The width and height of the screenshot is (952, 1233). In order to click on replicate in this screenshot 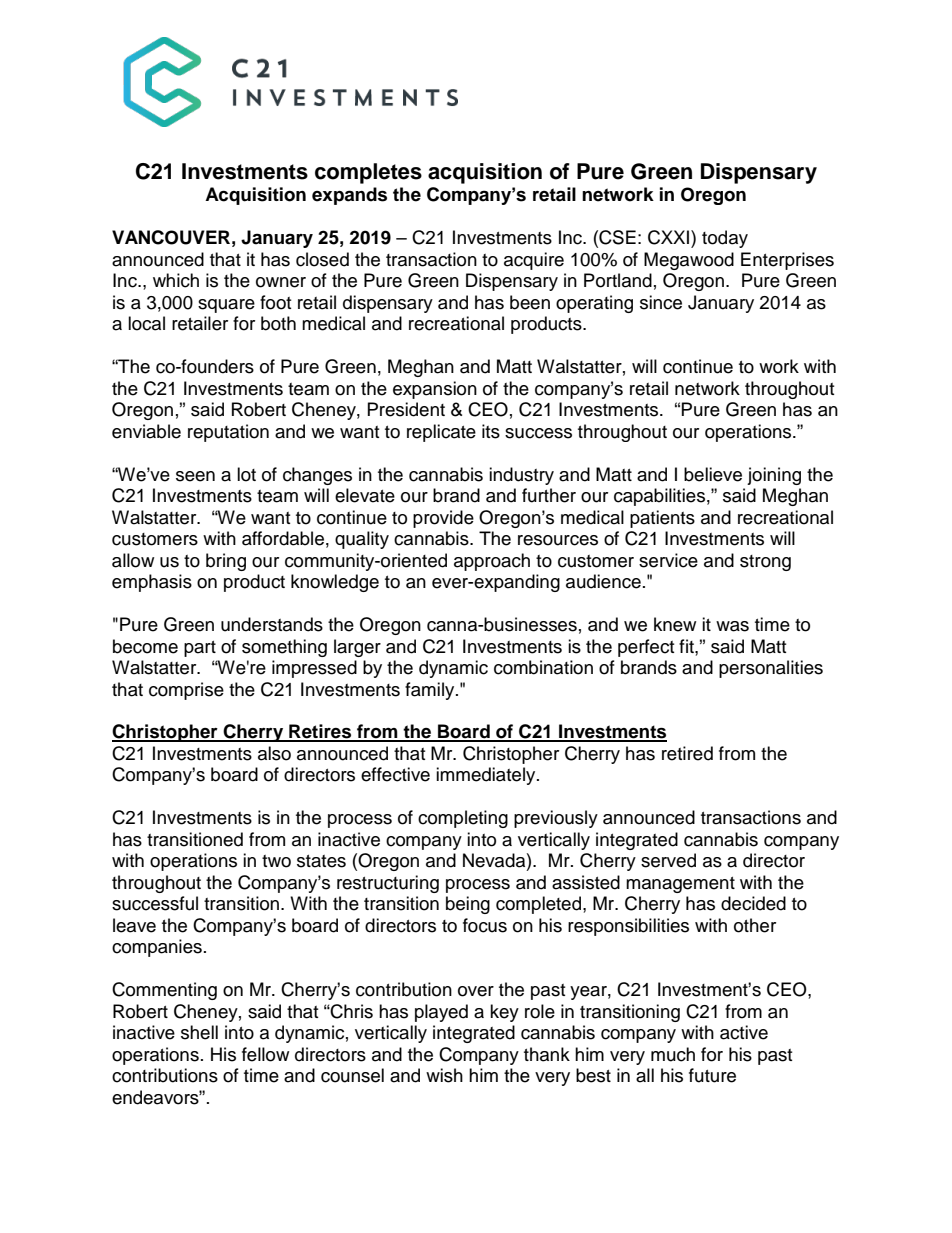, I will do `click(441, 433)`.
